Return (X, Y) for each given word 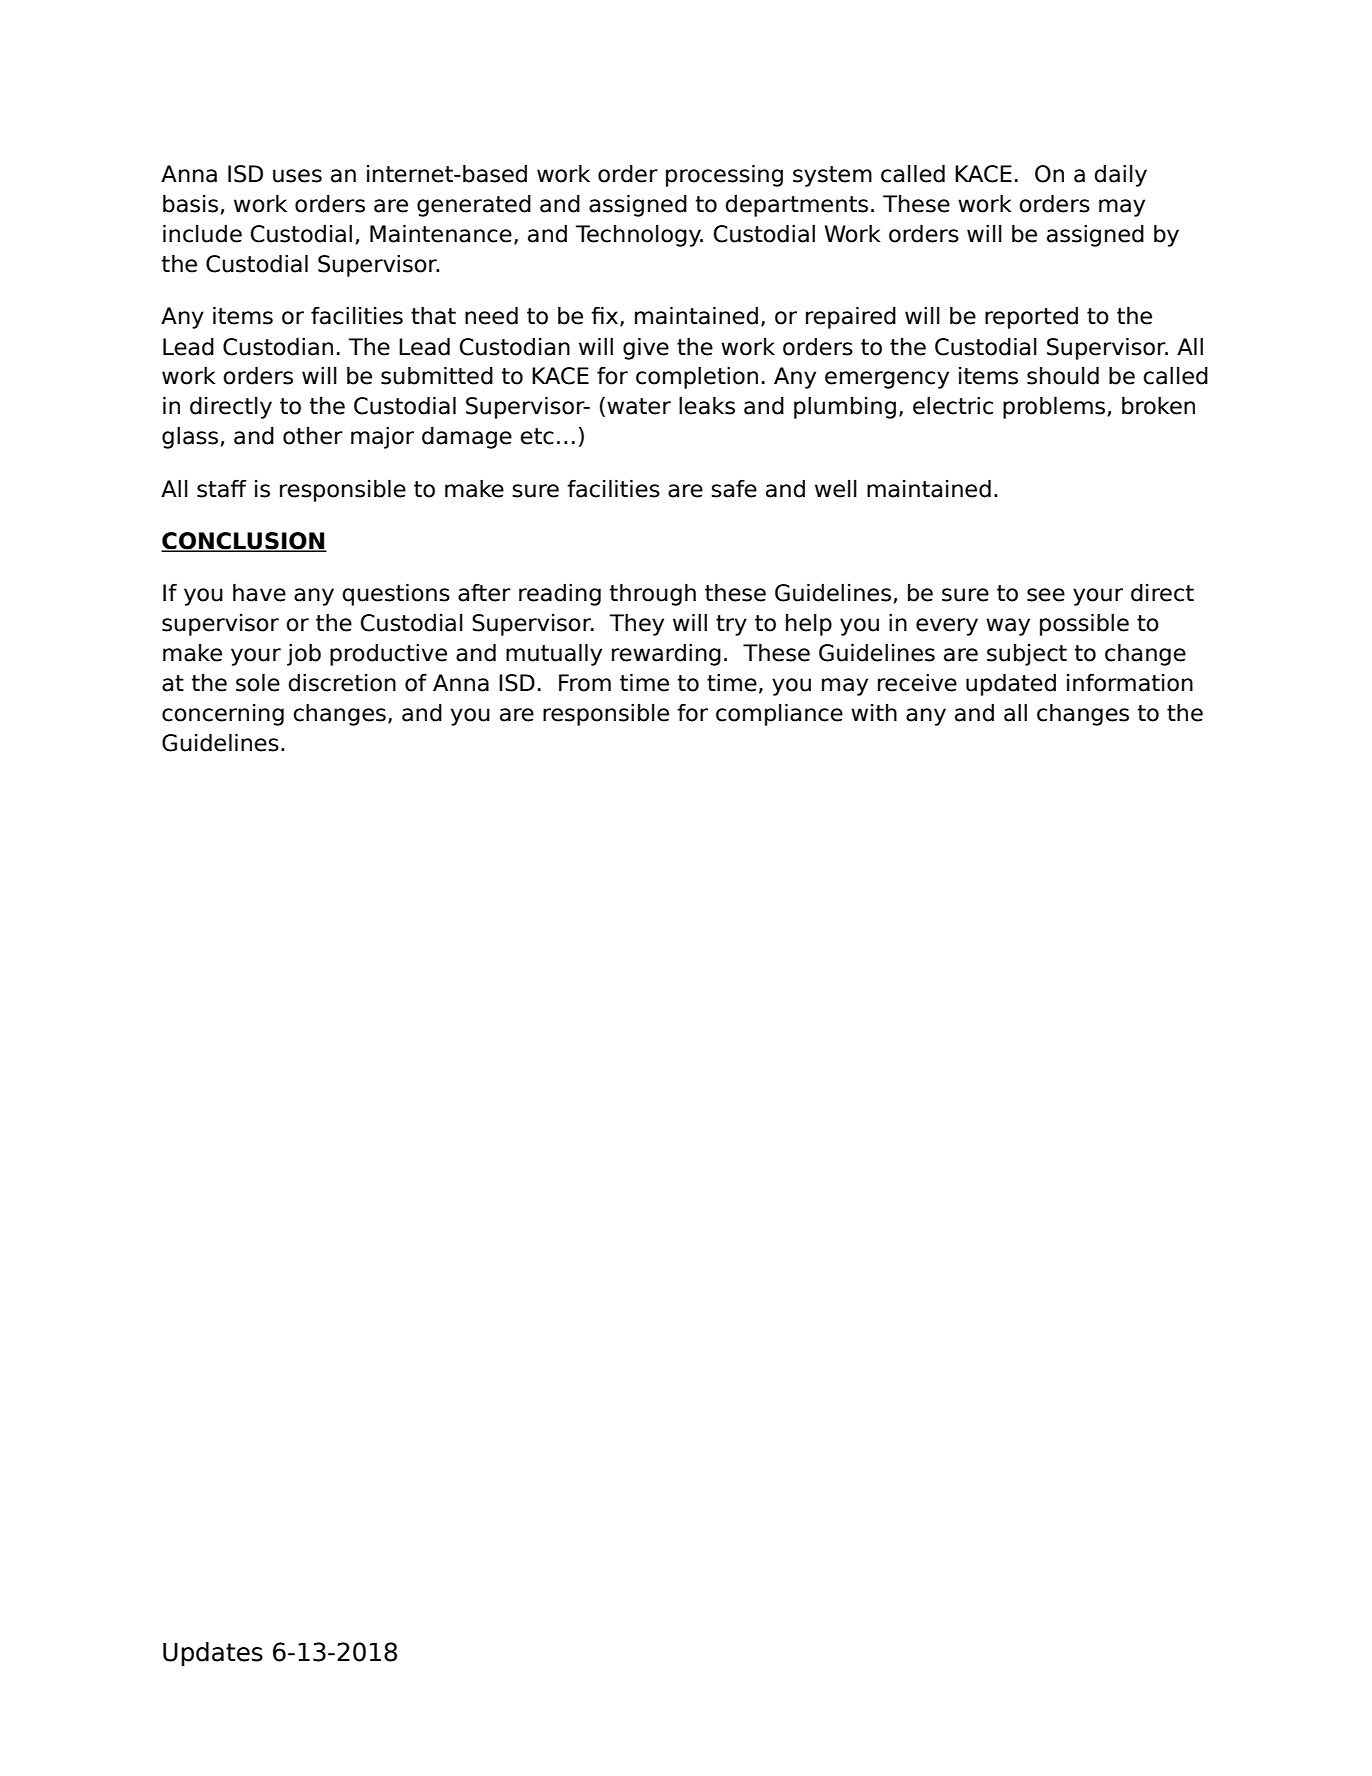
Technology (639, 236)
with (874, 712)
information (1130, 682)
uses (297, 176)
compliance (779, 714)
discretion (342, 683)
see (1046, 595)
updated (1011, 684)
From (585, 683)
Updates (213, 1654)
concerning (223, 715)
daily (1120, 176)
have (259, 592)
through (653, 594)
